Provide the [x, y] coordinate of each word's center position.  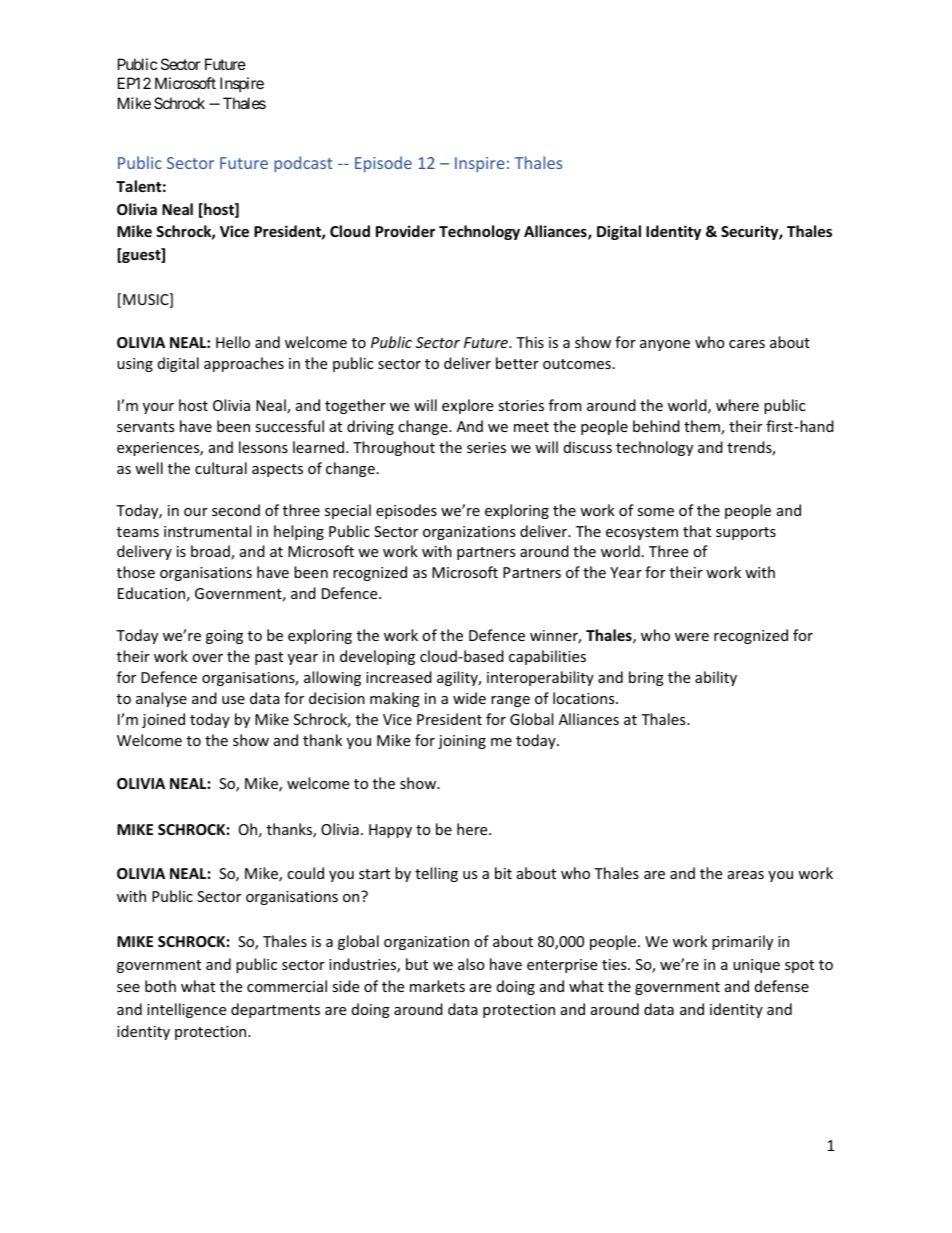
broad [211, 552]
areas [746, 875]
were [692, 637]
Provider [405, 231]
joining [462, 742]
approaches [244, 364]
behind [656, 426]
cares [747, 344]
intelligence [186, 1010]
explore [467, 406]
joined [163, 720]
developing [377, 657]
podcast [303, 164]
